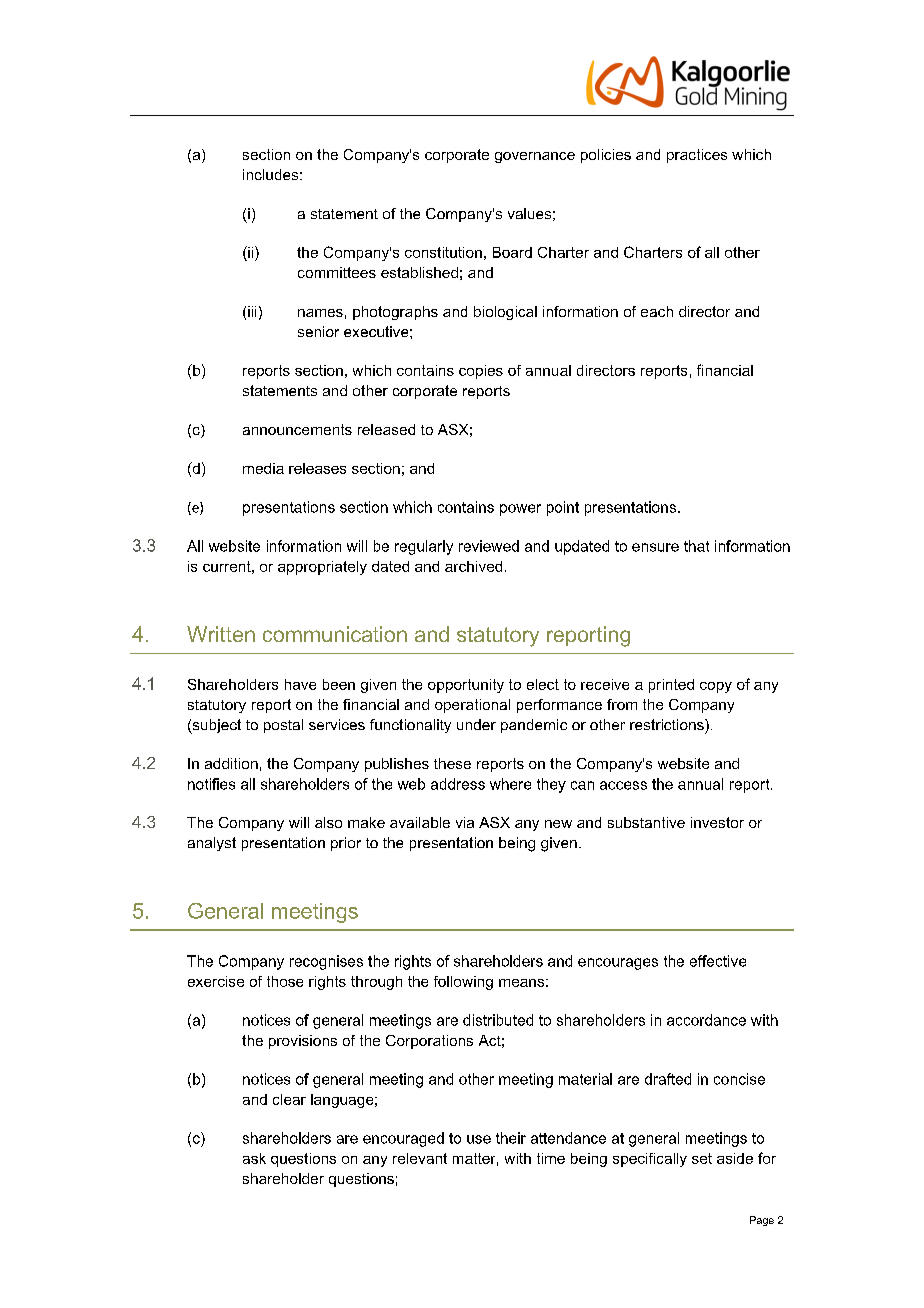  I want to click on governance, so click(535, 157).
